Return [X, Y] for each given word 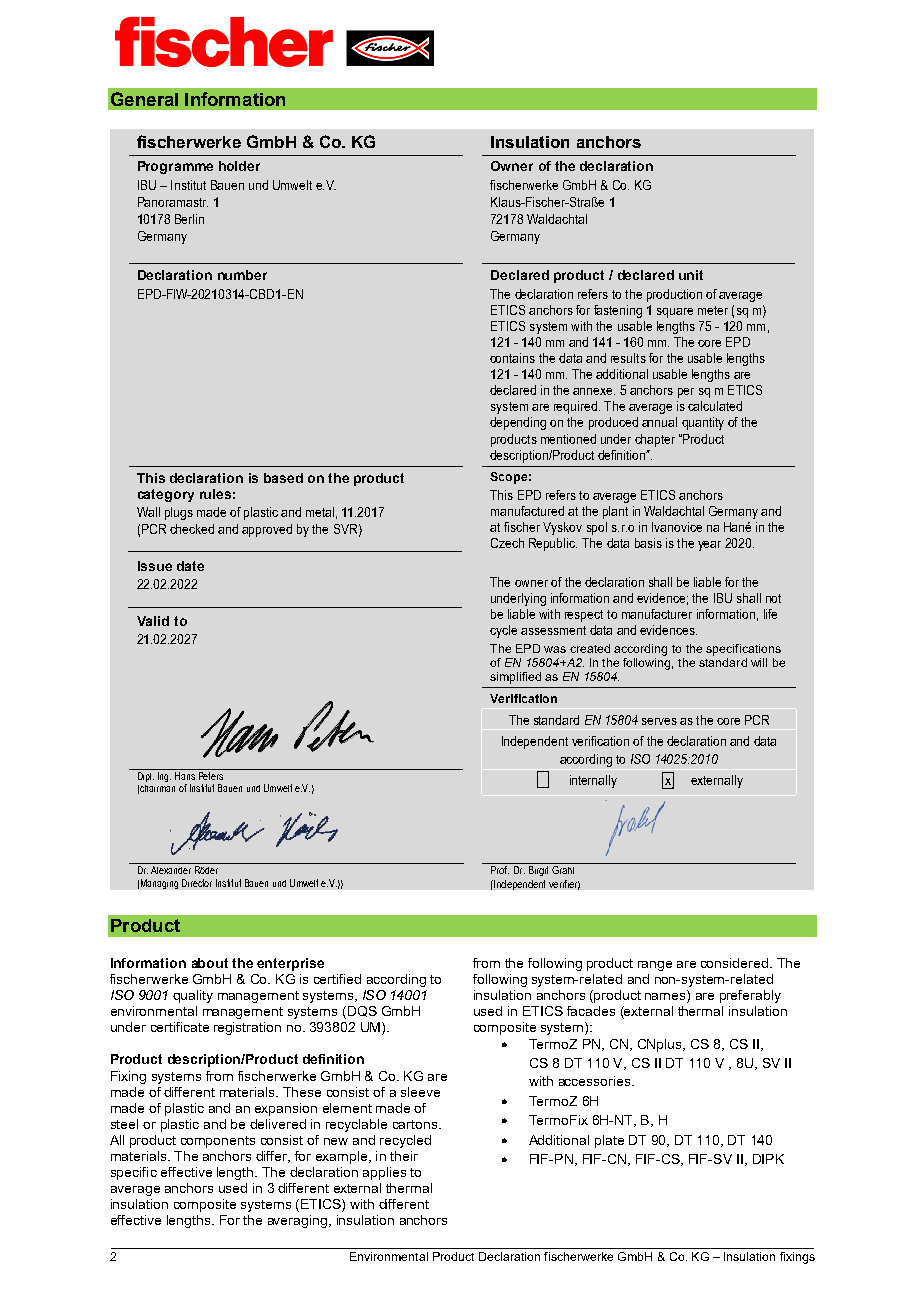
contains [512, 358]
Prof [499, 868]
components [218, 1142]
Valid [153, 621]
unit [691, 275]
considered [734, 963]
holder [239, 166]
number [242, 275]
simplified [515, 678]
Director [197, 883]
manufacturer [657, 614]
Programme [175, 167]
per [686, 393]
